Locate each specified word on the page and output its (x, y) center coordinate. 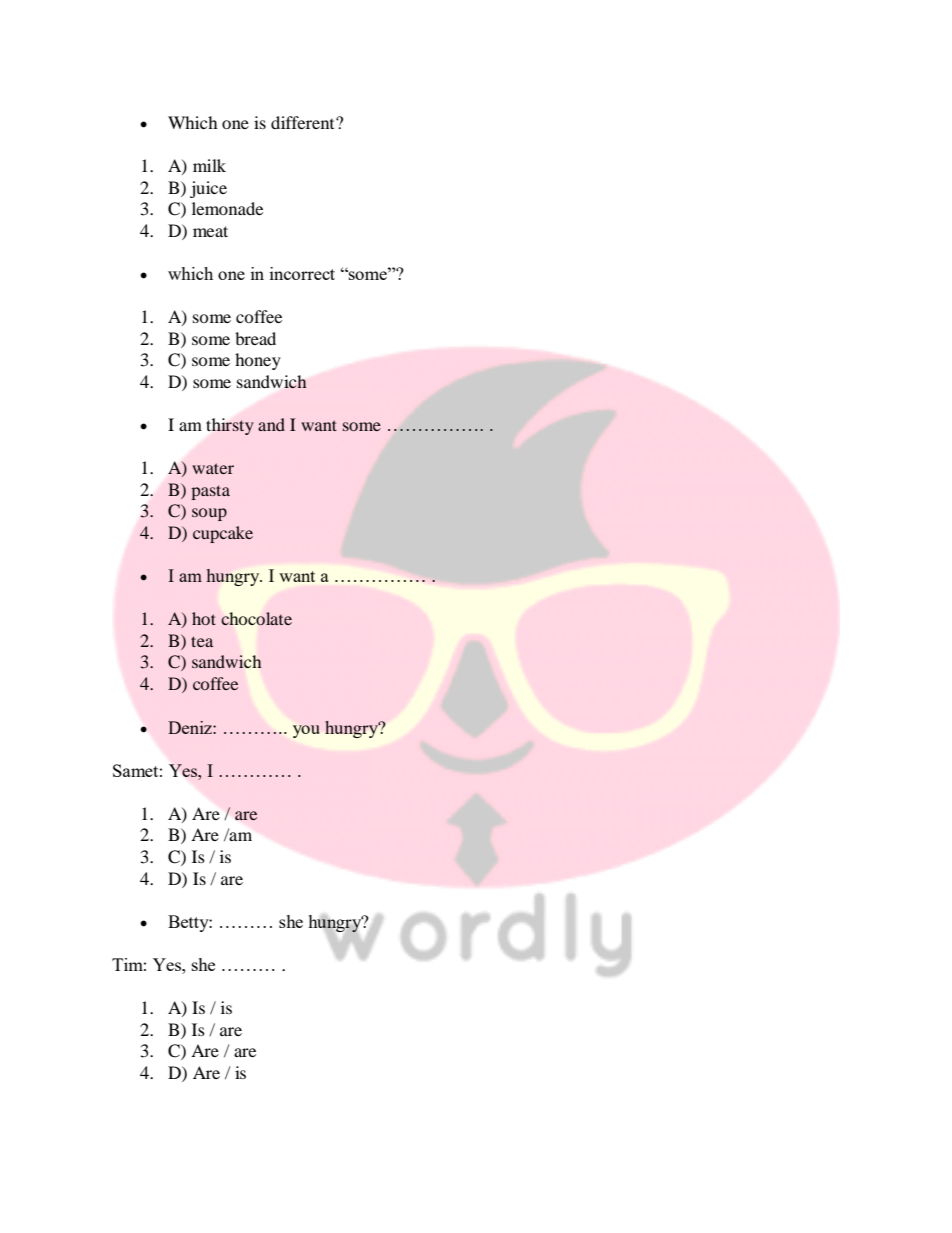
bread (255, 338)
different (304, 122)
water (213, 468)
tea (202, 641)
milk (209, 165)
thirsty (230, 426)
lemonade (227, 208)
